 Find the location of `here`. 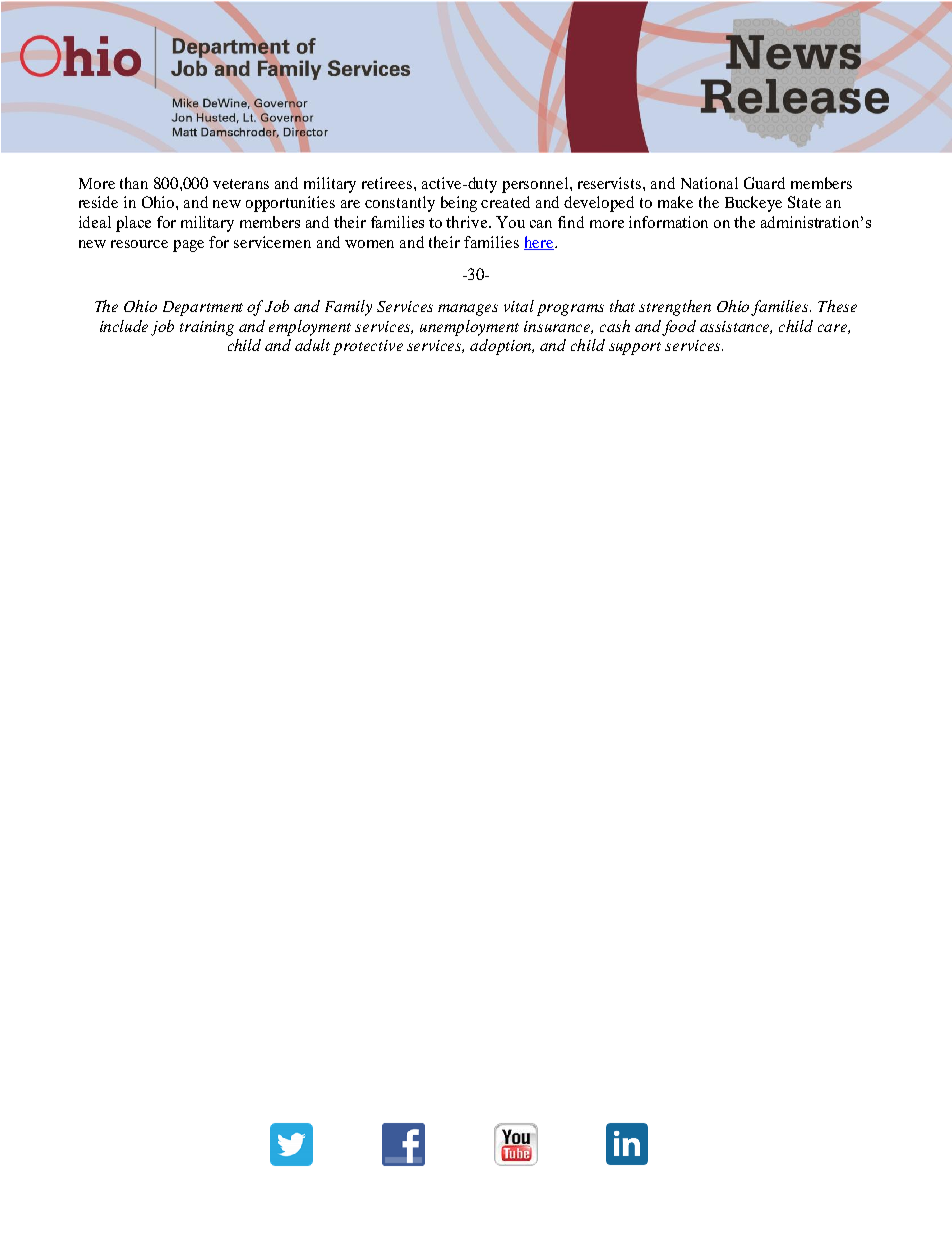

here is located at coordinates (540, 243).
